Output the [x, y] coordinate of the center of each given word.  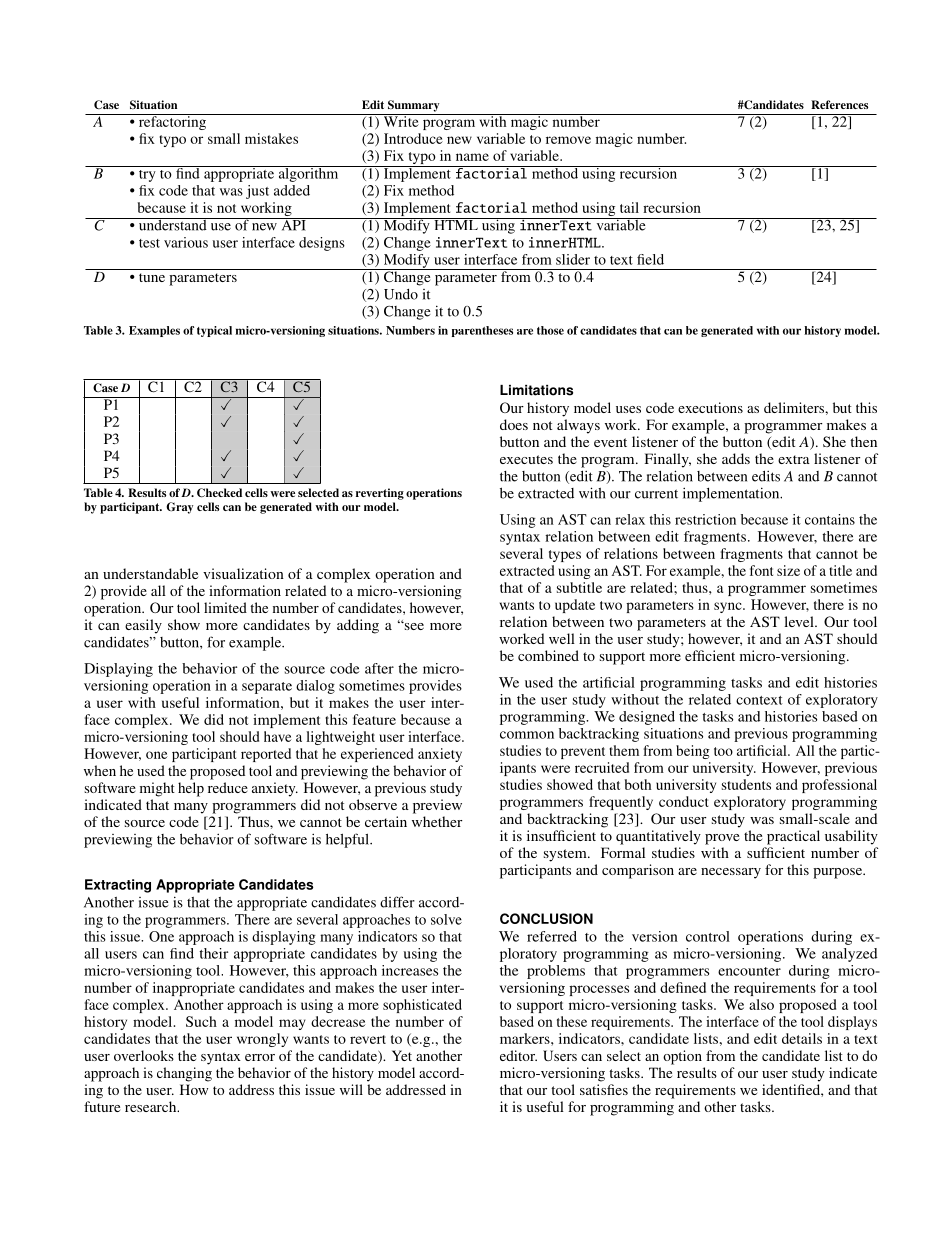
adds [736, 458]
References [839, 104]
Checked [219, 493]
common [527, 735]
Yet [402, 1055]
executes [526, 459]
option [682, 1057]
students [746, 784]
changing [184, 1074]
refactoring [172, 122]
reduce [228, 787]
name [472, 157]
